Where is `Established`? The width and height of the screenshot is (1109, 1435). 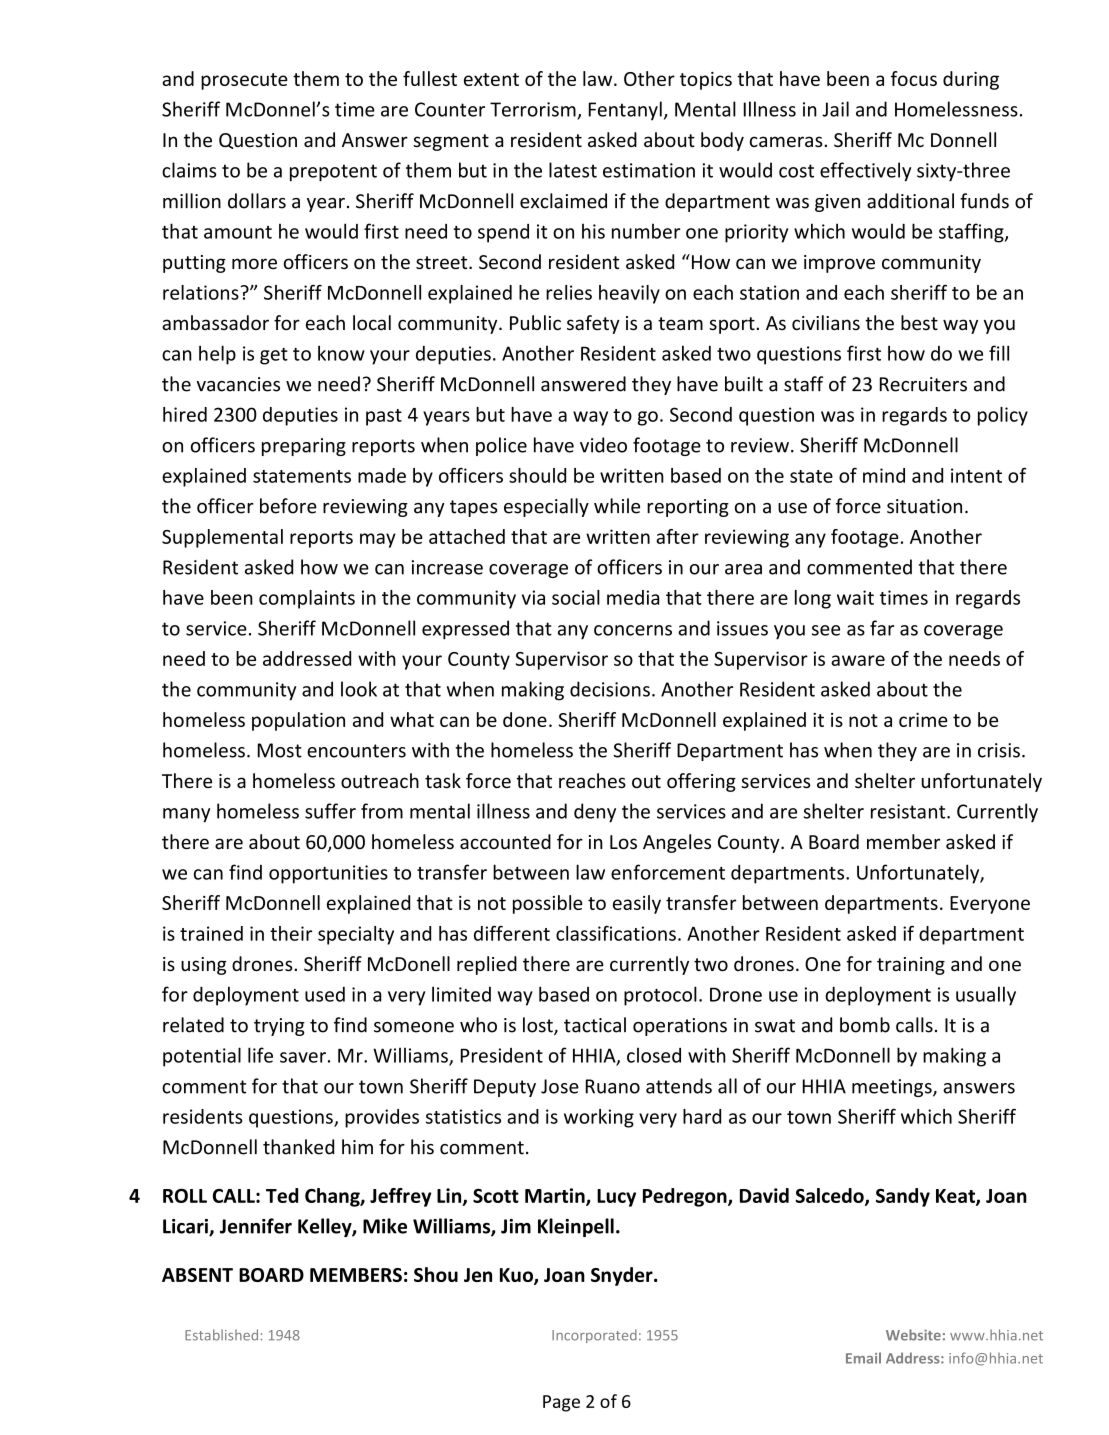
Established is located at coordinates (221, 1335).
